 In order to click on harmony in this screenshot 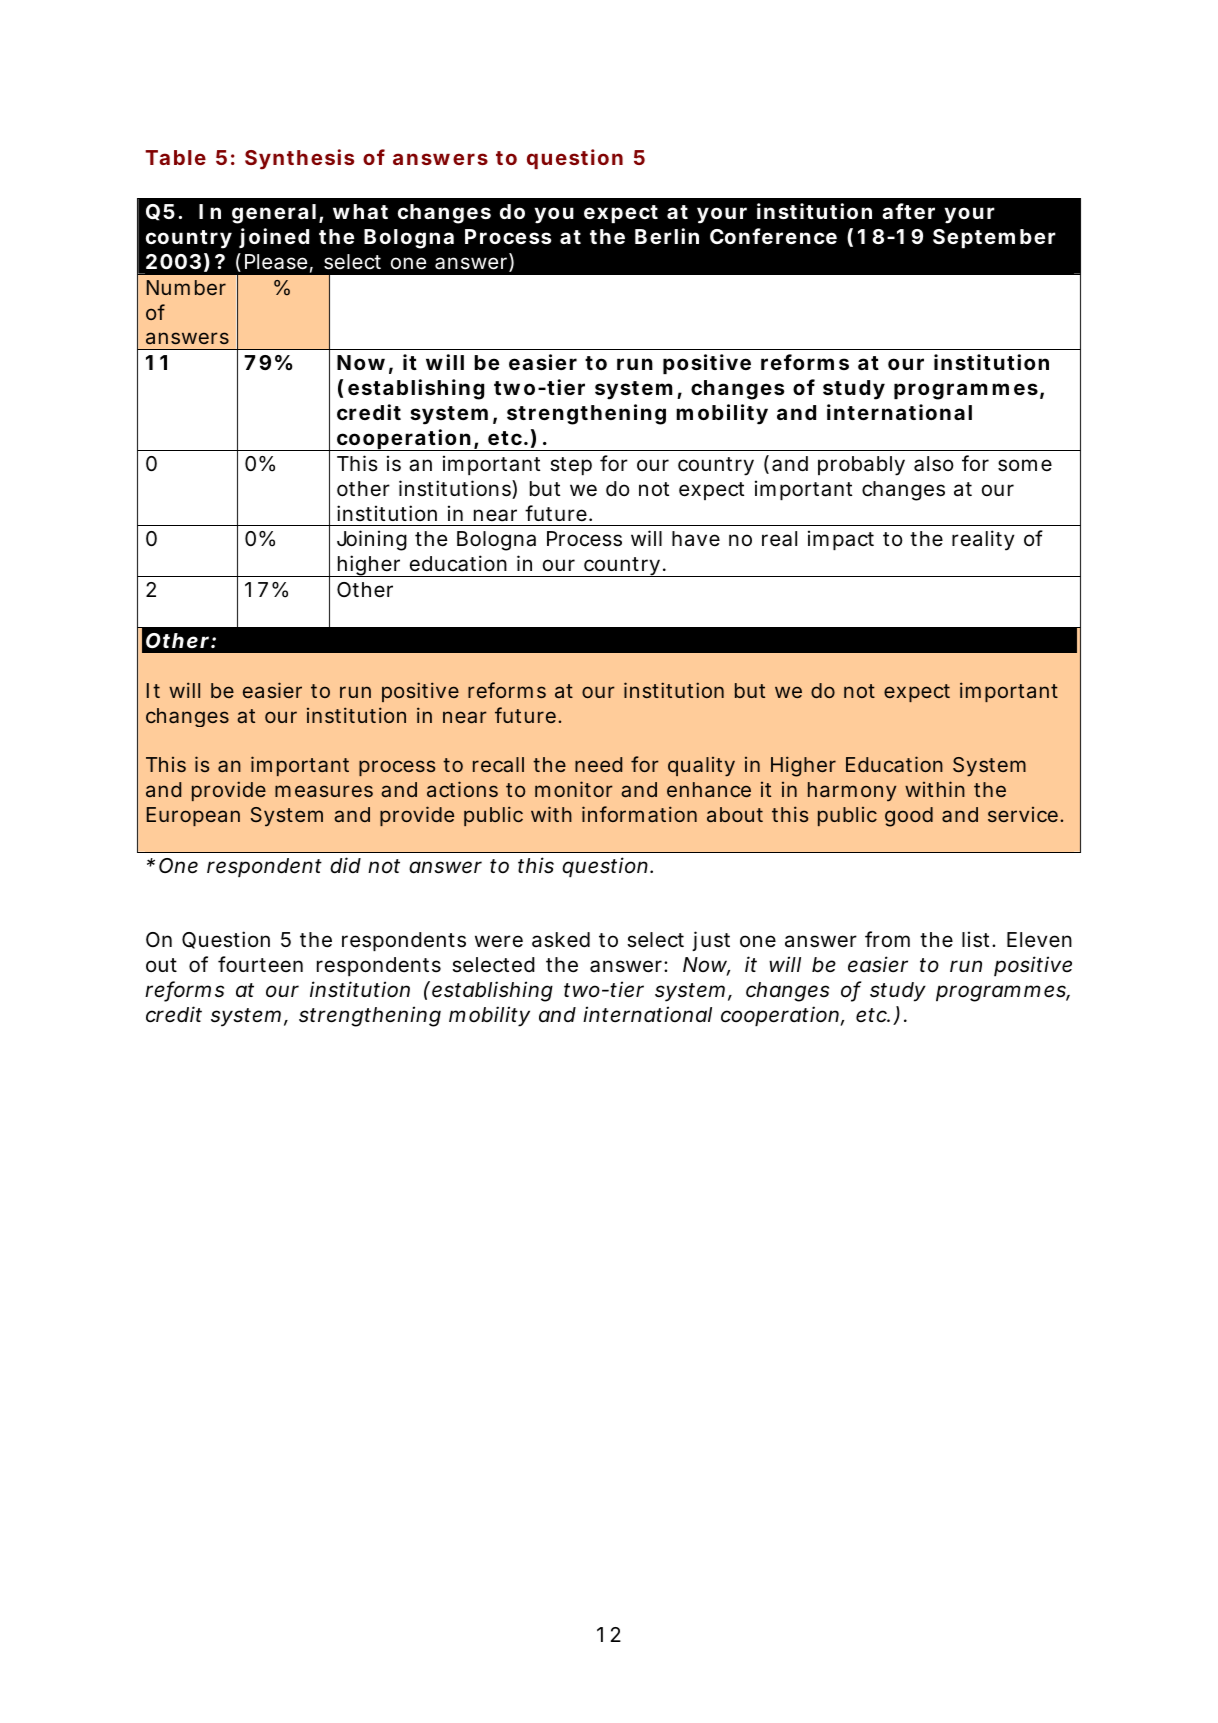, I will do `click(852, 791)`.
